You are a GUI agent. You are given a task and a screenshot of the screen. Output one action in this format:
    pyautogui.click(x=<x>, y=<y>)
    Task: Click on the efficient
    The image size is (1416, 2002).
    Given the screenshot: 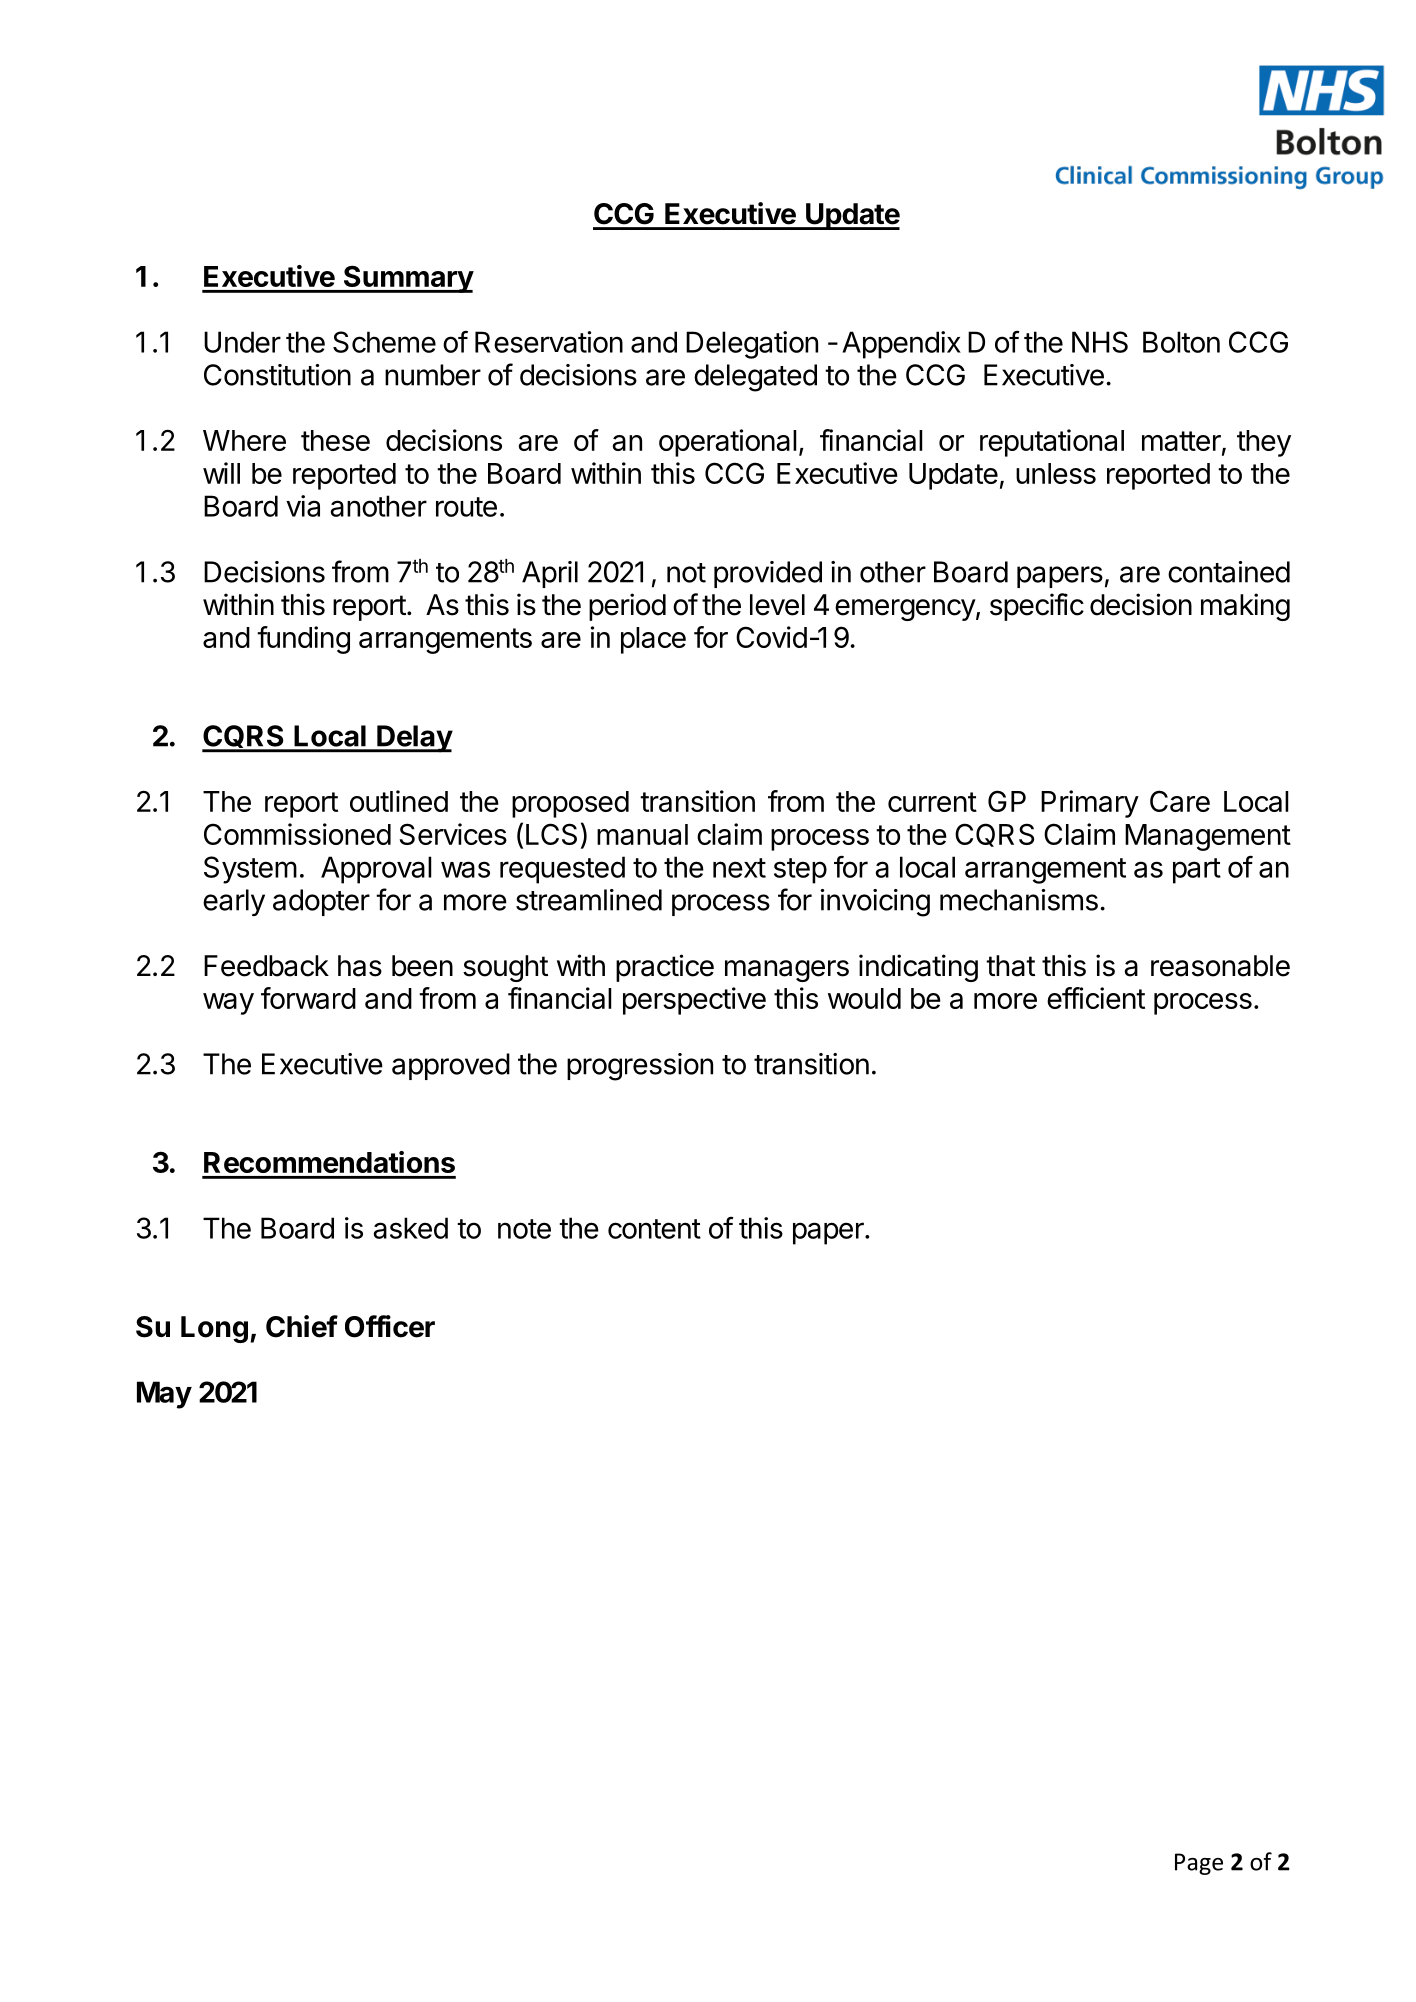 What is the action you would take?
    pyautogui.click(x=1096, y=998)
